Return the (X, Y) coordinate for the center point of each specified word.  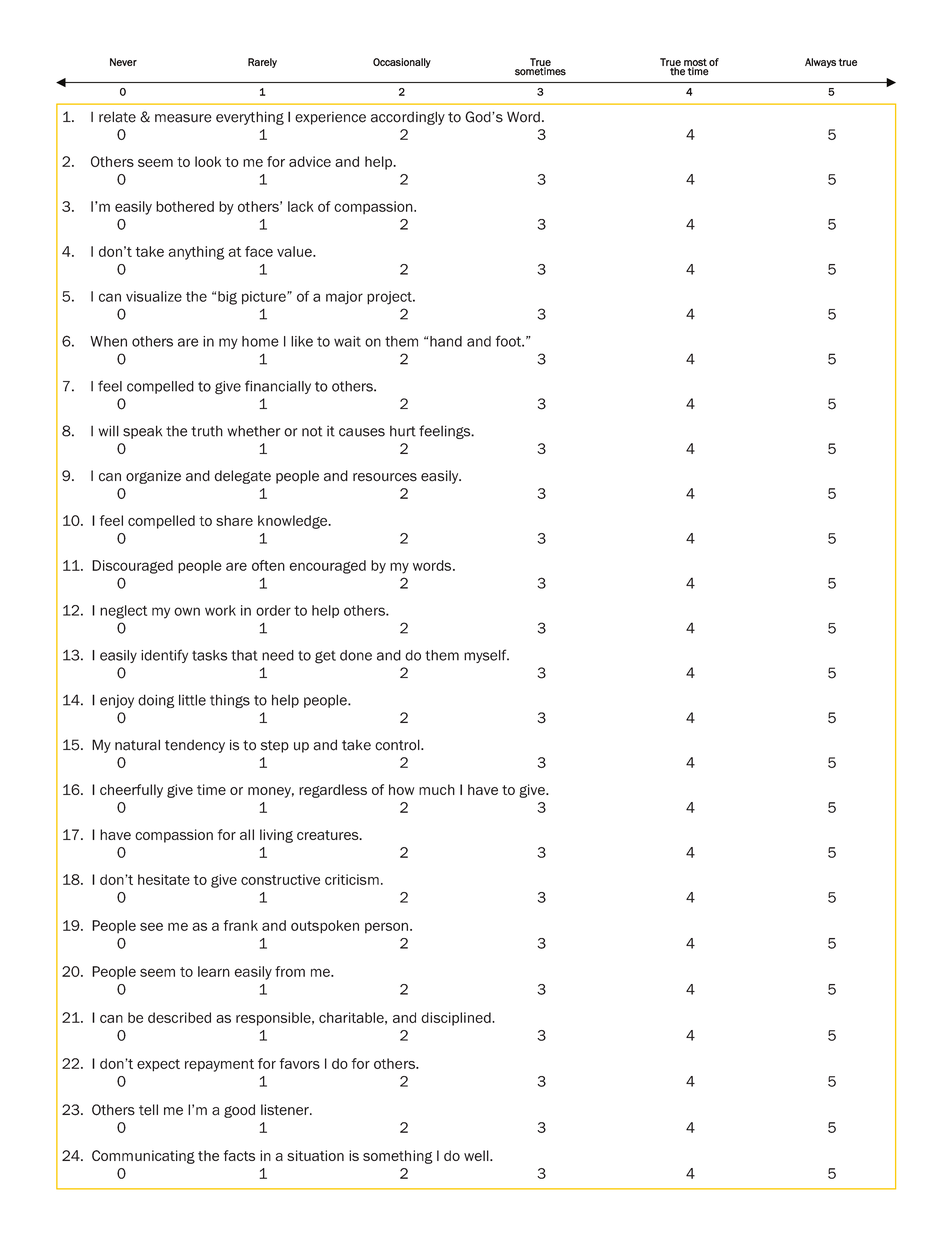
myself (486, 656)
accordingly (408, 118)
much (437, 789)
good (239, 1111)
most (695, 63)
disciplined (457, 1019)
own (187, 611)
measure (183, 118)
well (477, 1155)
